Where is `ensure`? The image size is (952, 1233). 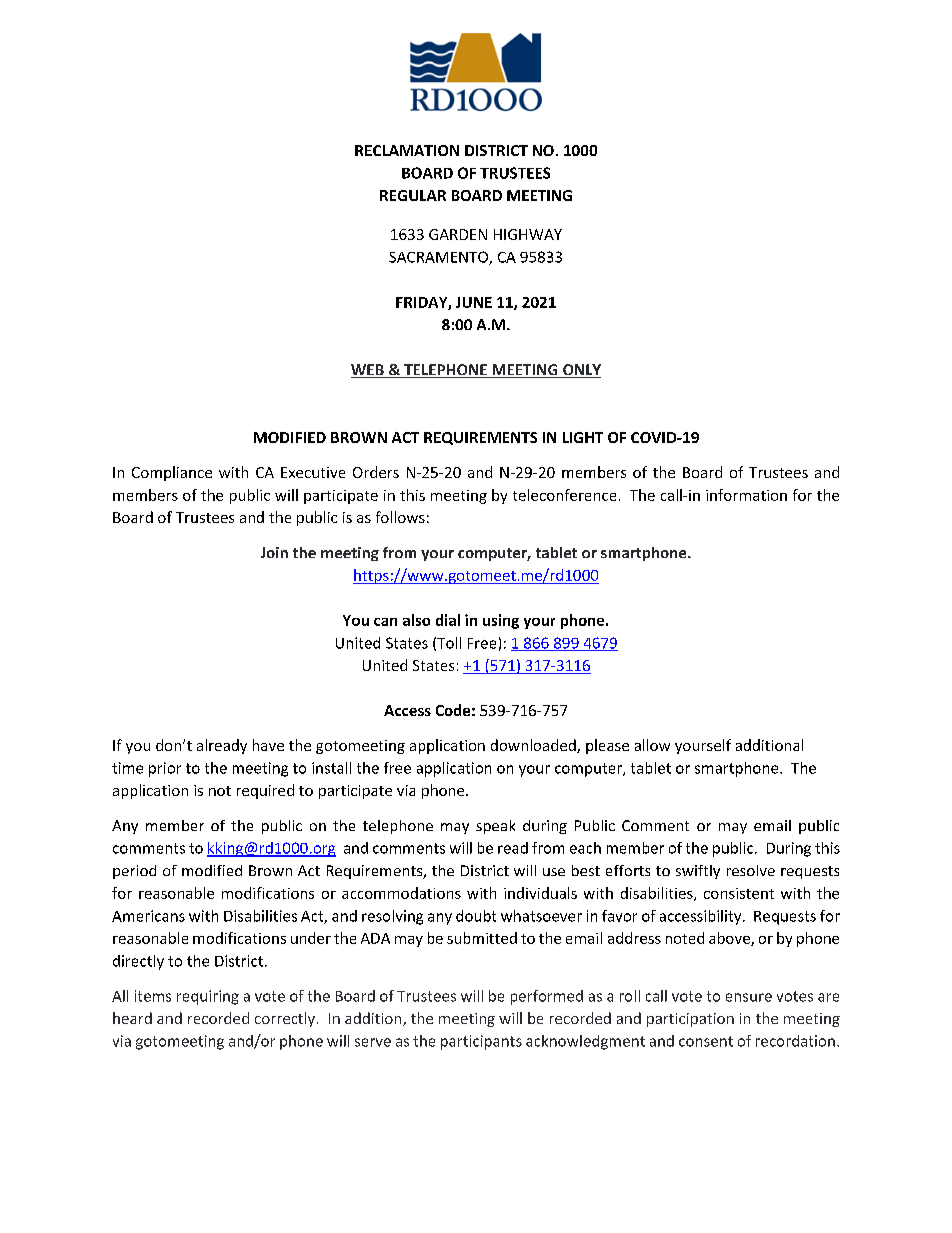
ensure is located at coordinates (749, 997).
